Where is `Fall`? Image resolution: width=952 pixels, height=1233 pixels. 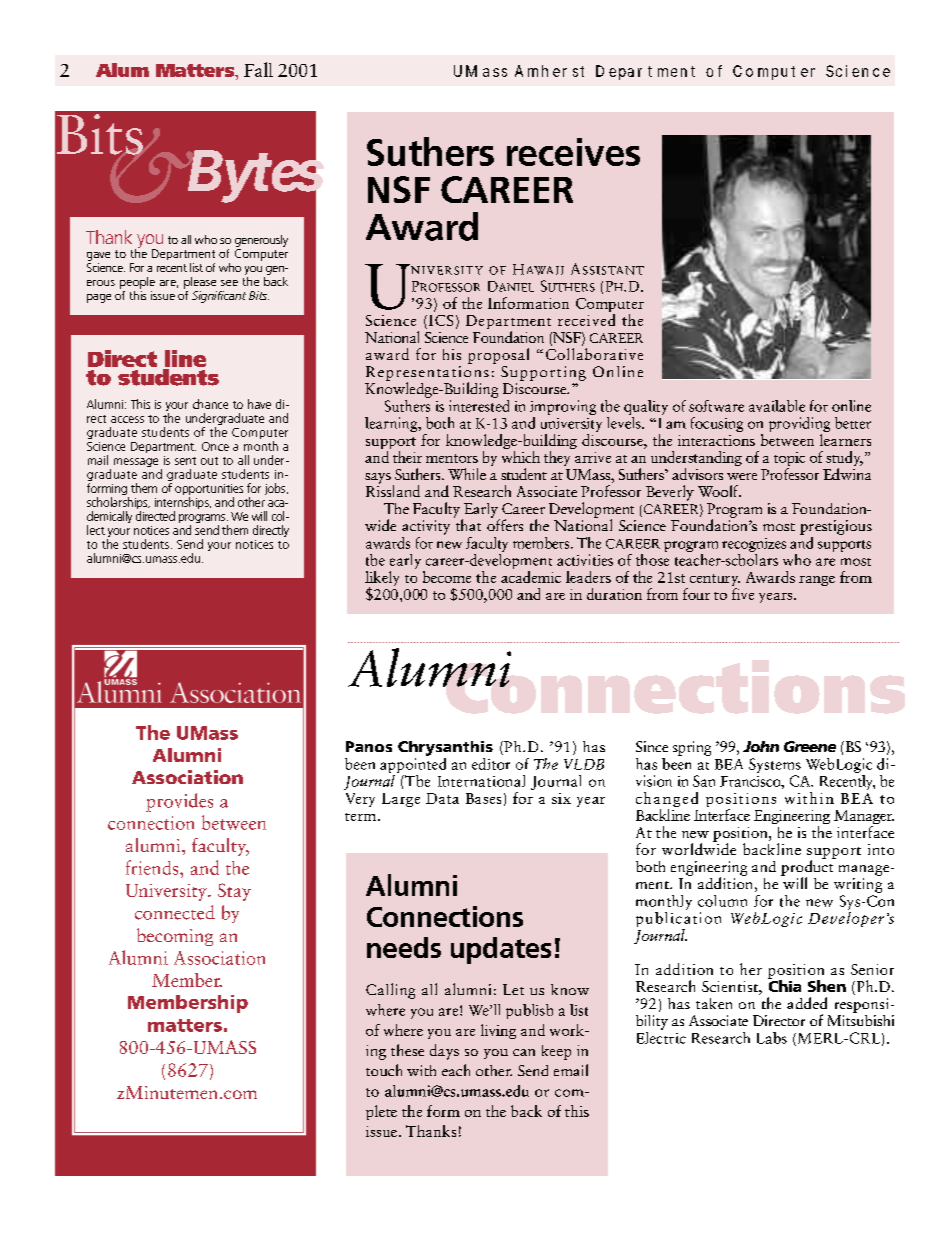 Fall is located at coordinates (258, 69).
